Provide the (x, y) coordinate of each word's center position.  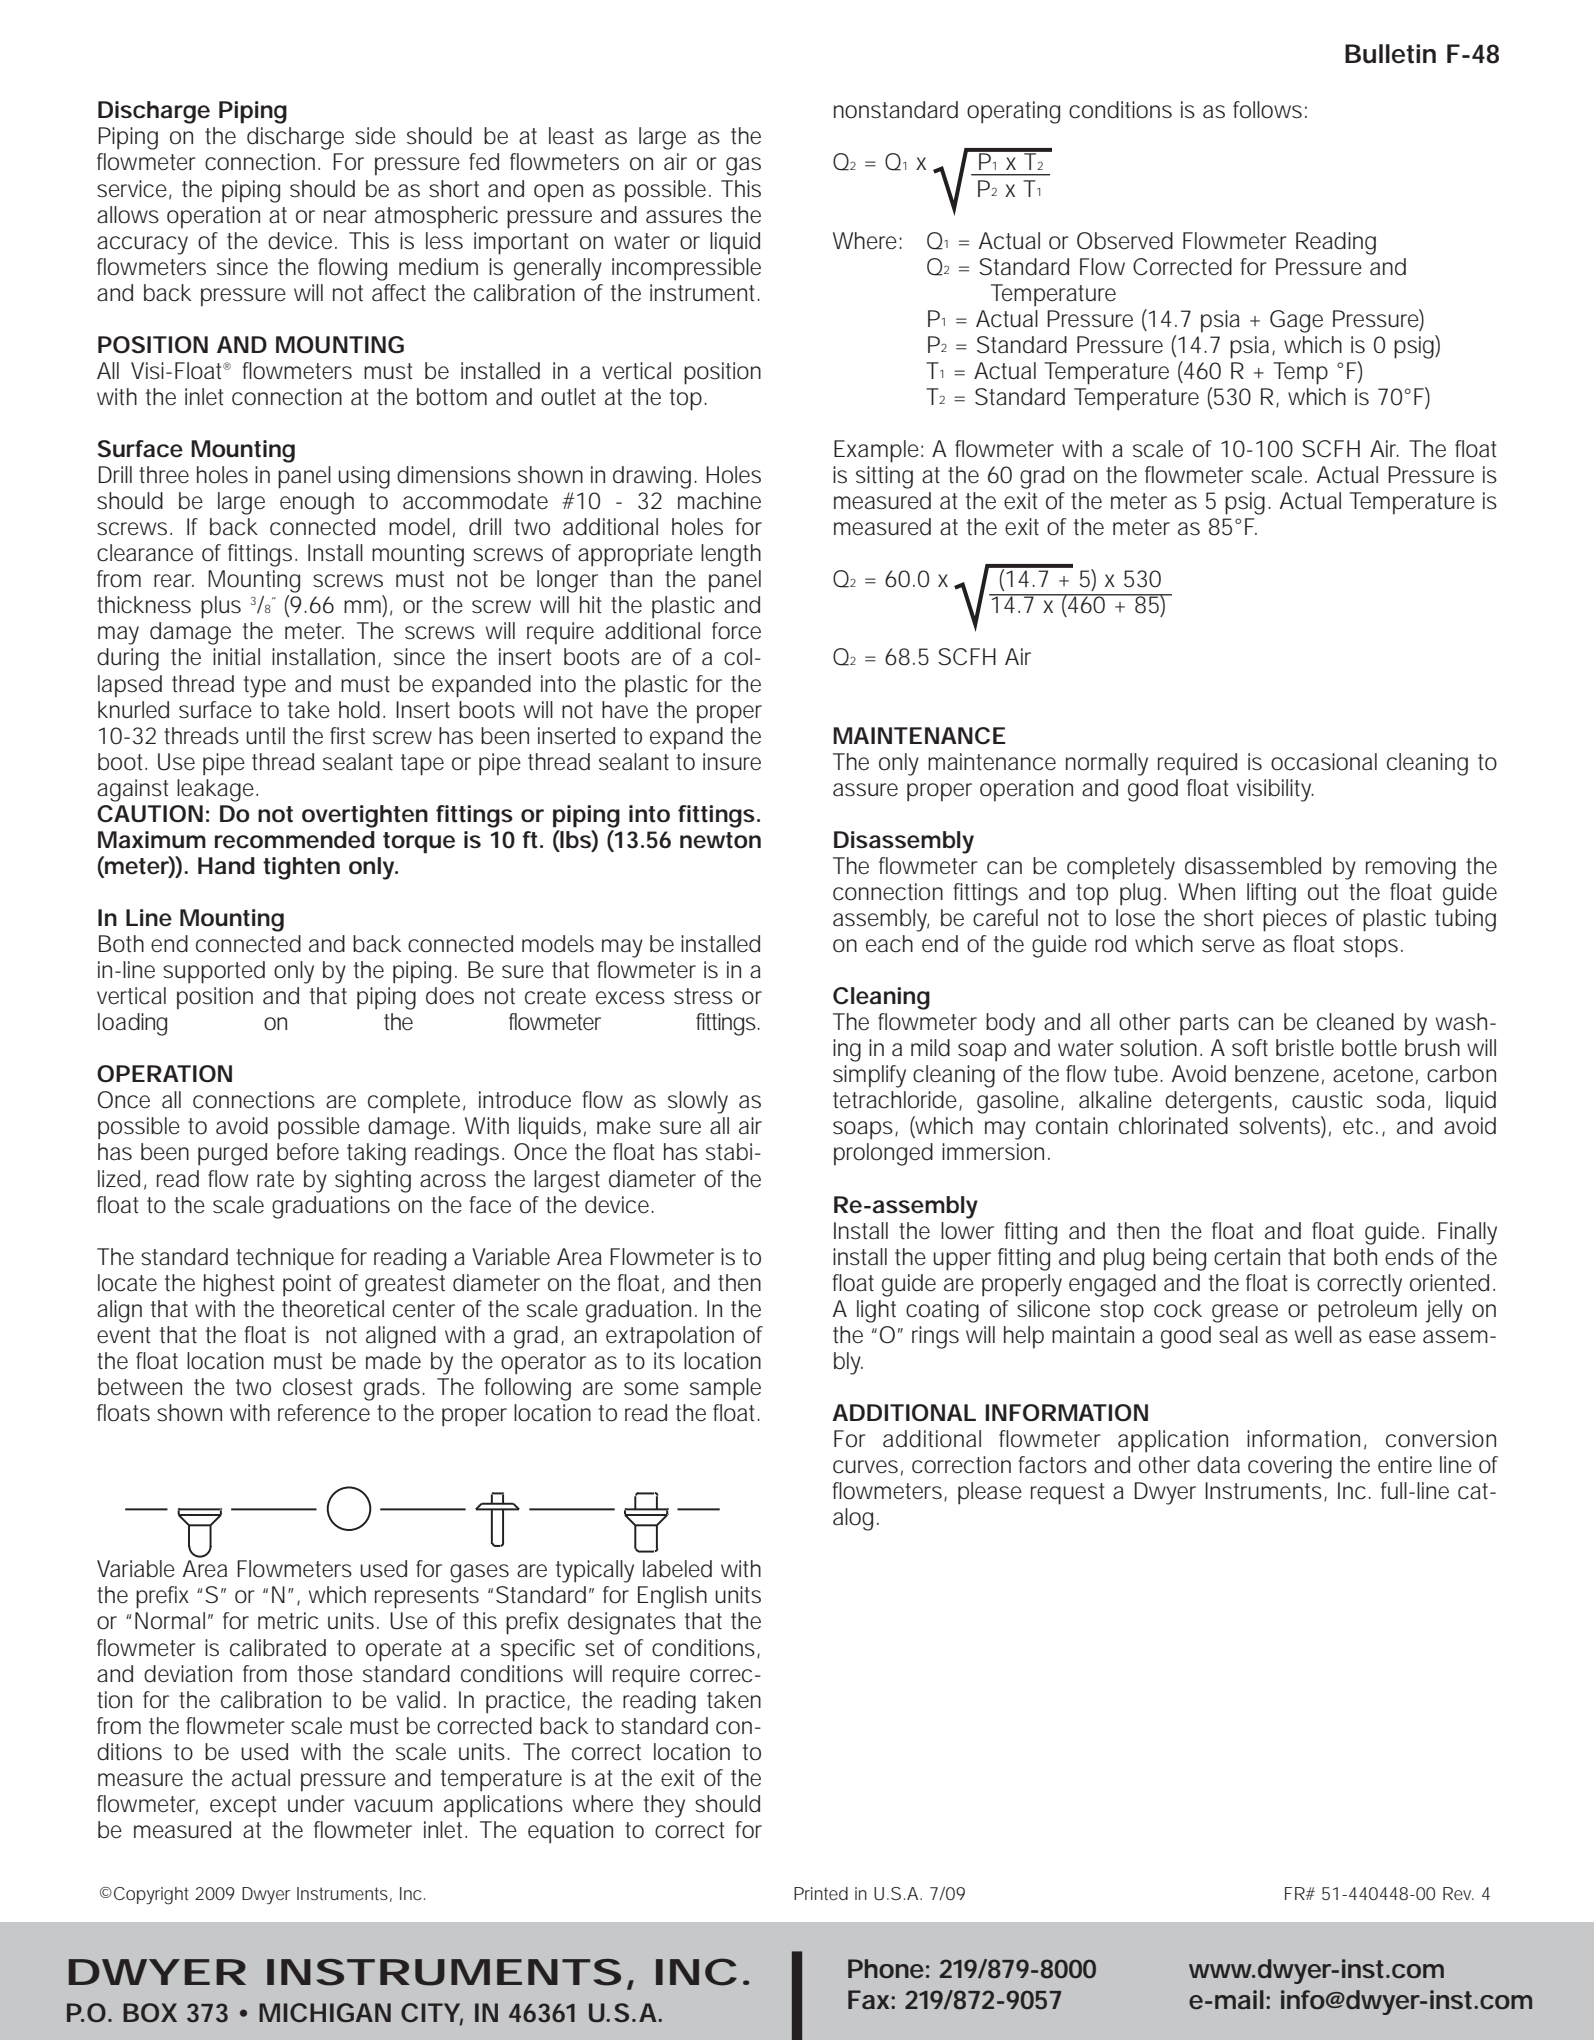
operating (1013, 112)
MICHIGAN (325, 2012)
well (1313, 1334)
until (265, 735)
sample (725, 1389)
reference (324, 1413)
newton (720, 840)
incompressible (686, 269)
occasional (1324, 762)
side (375, 136)
